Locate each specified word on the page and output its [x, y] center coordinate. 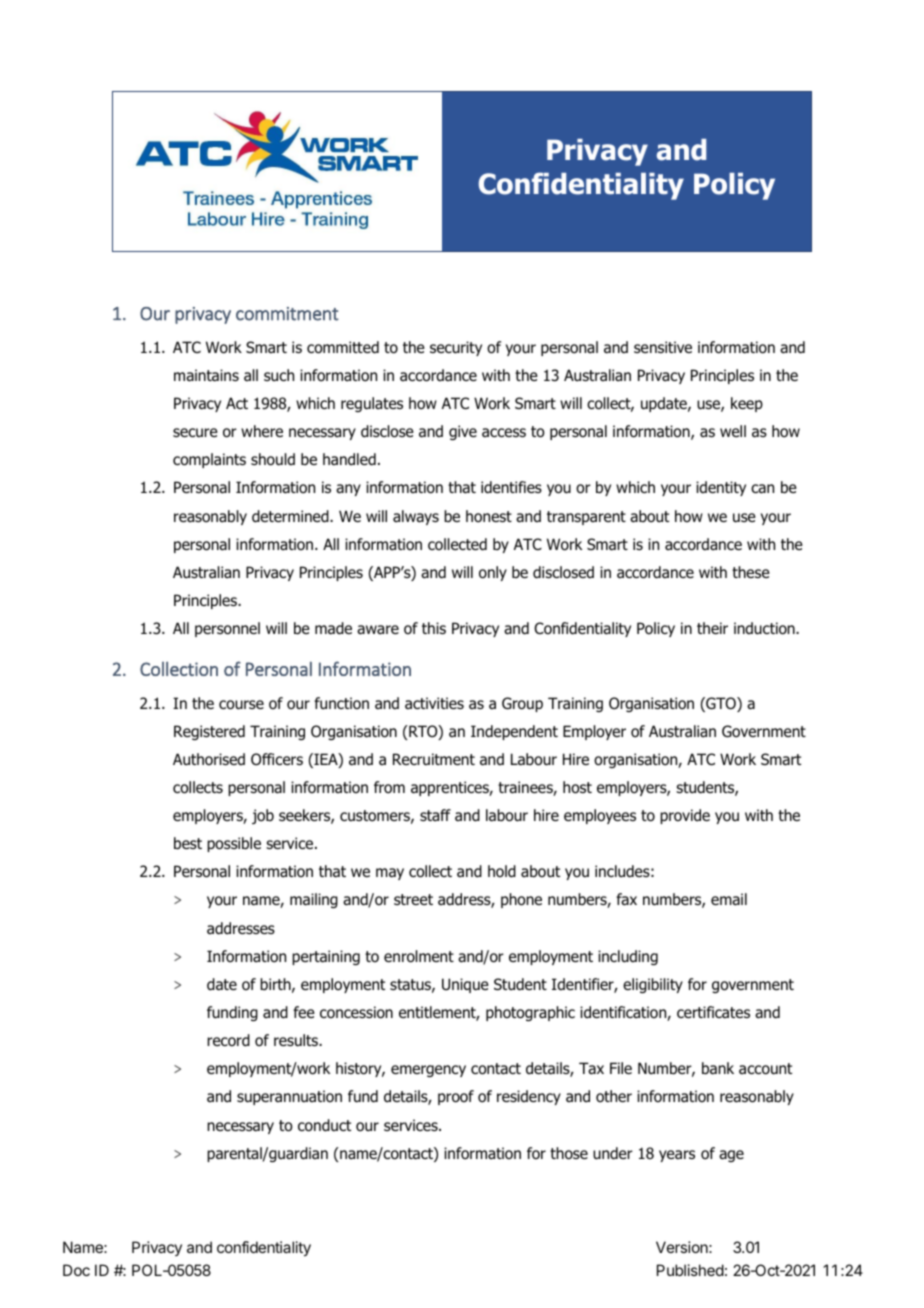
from [389, 787]
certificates [713, 1012]
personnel [227, 629]
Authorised [209, 759]
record [228, 1040]
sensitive [663, 347]
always [416, 517]
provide [685, 816]
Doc [76, 1270]
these [751, 572]
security [456, 348]
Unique [465, 985]
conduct [324, 1125]
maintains [206, 375]
